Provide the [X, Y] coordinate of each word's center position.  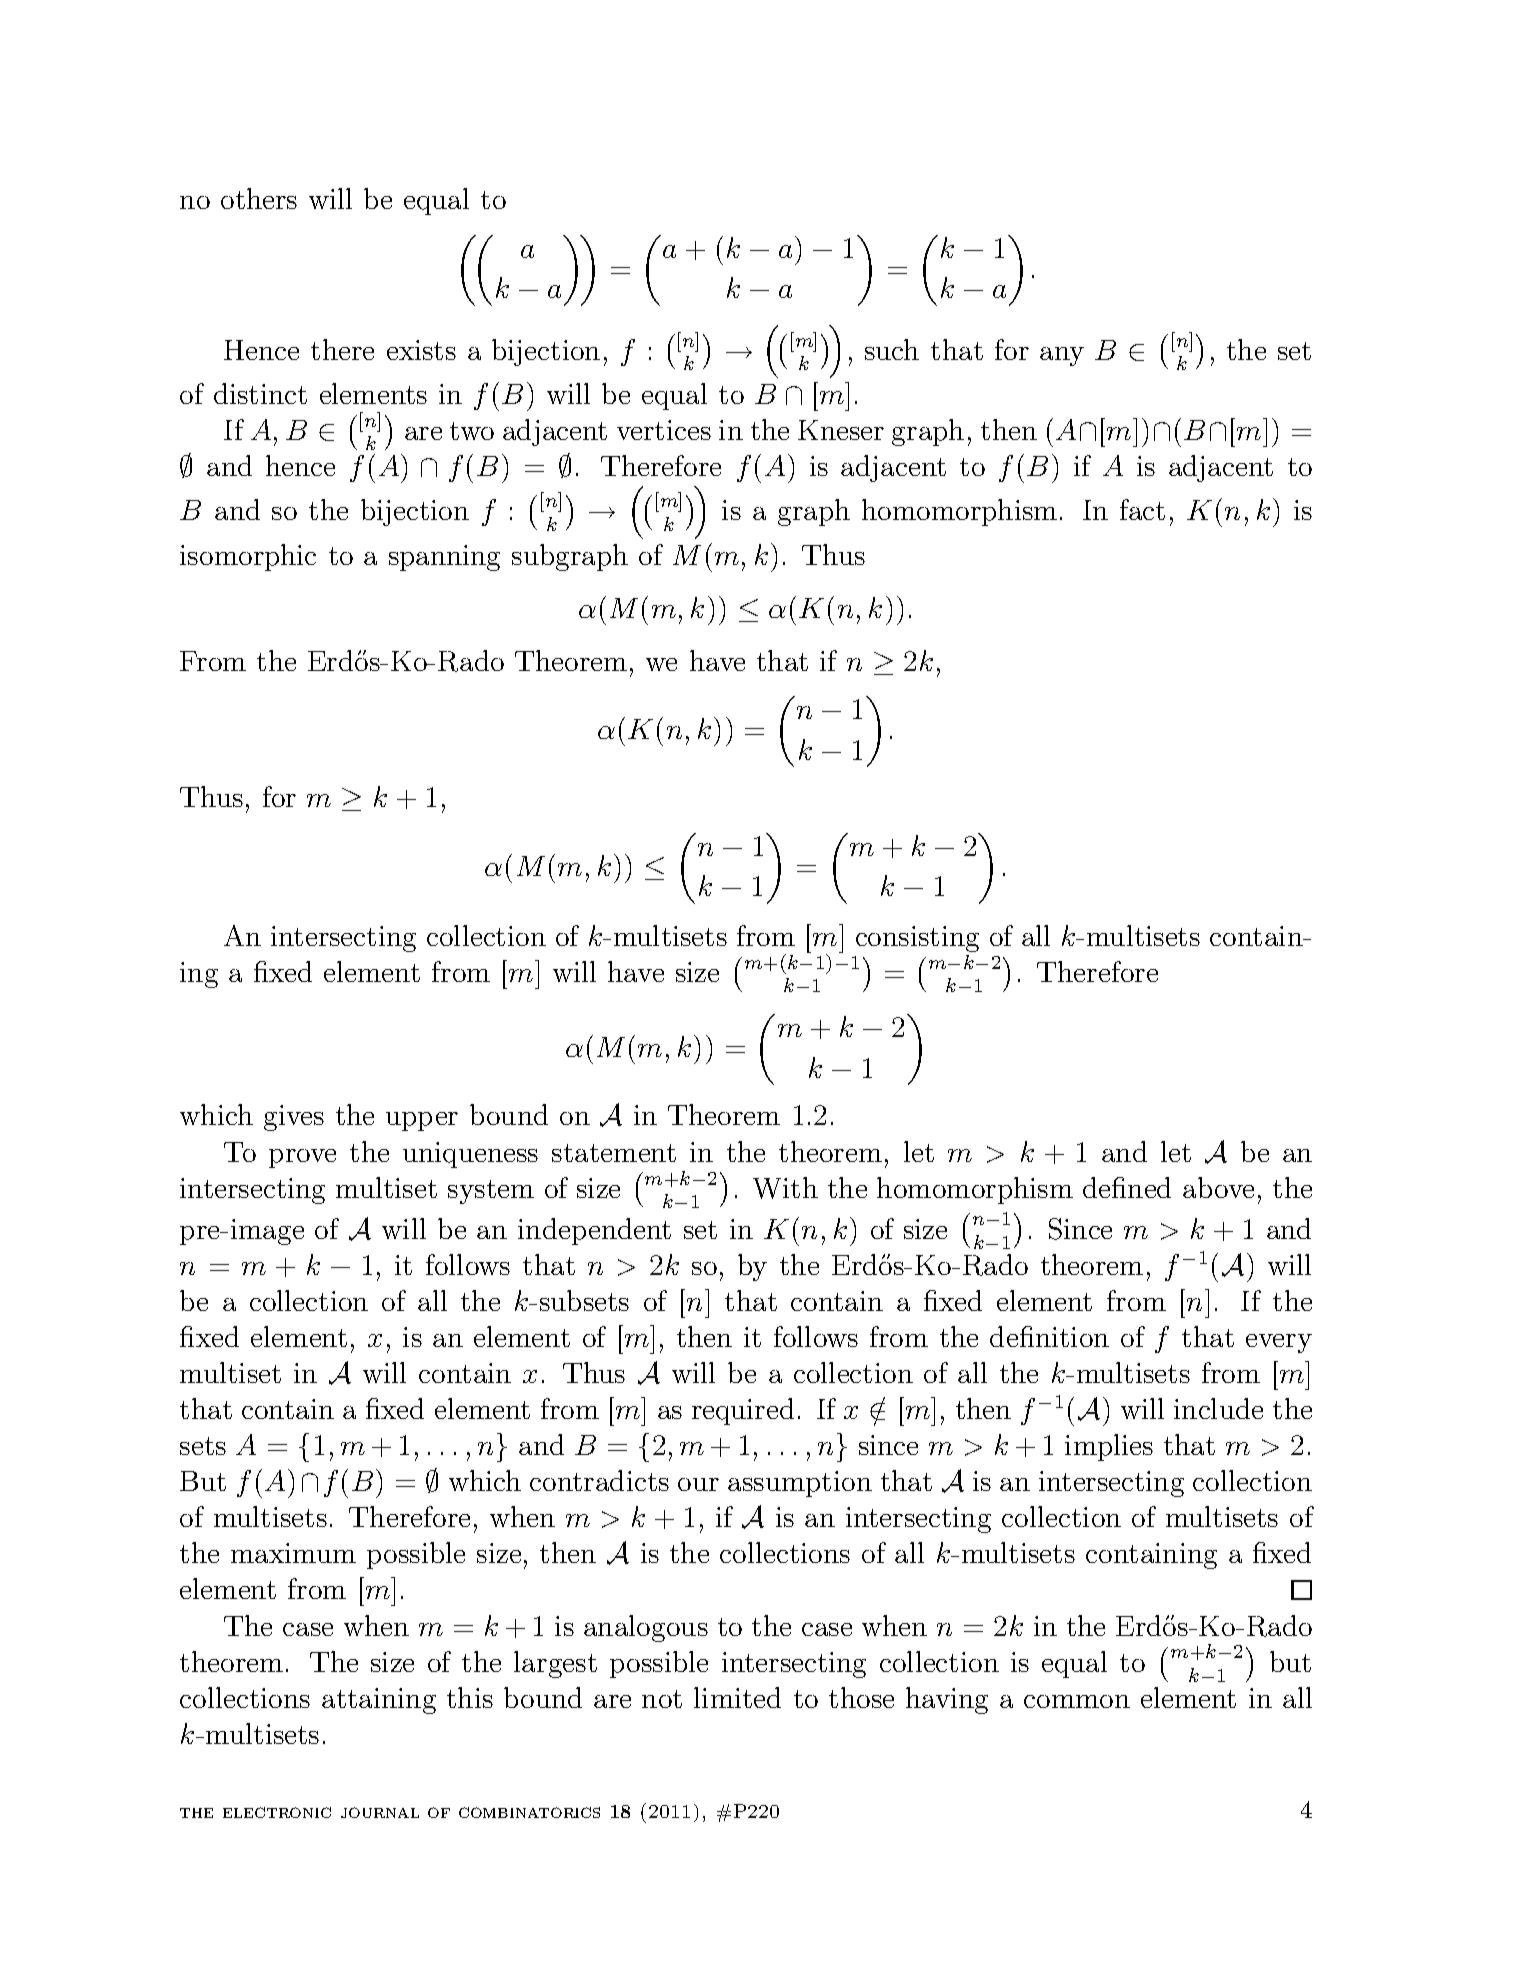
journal [380, 1812]
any [1062, 356]
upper [422, 1121]
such [892, 349]
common [1077, 1701]
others [259, 198]
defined [1127, 1187]
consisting [917, 939]
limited [737, 1697]
